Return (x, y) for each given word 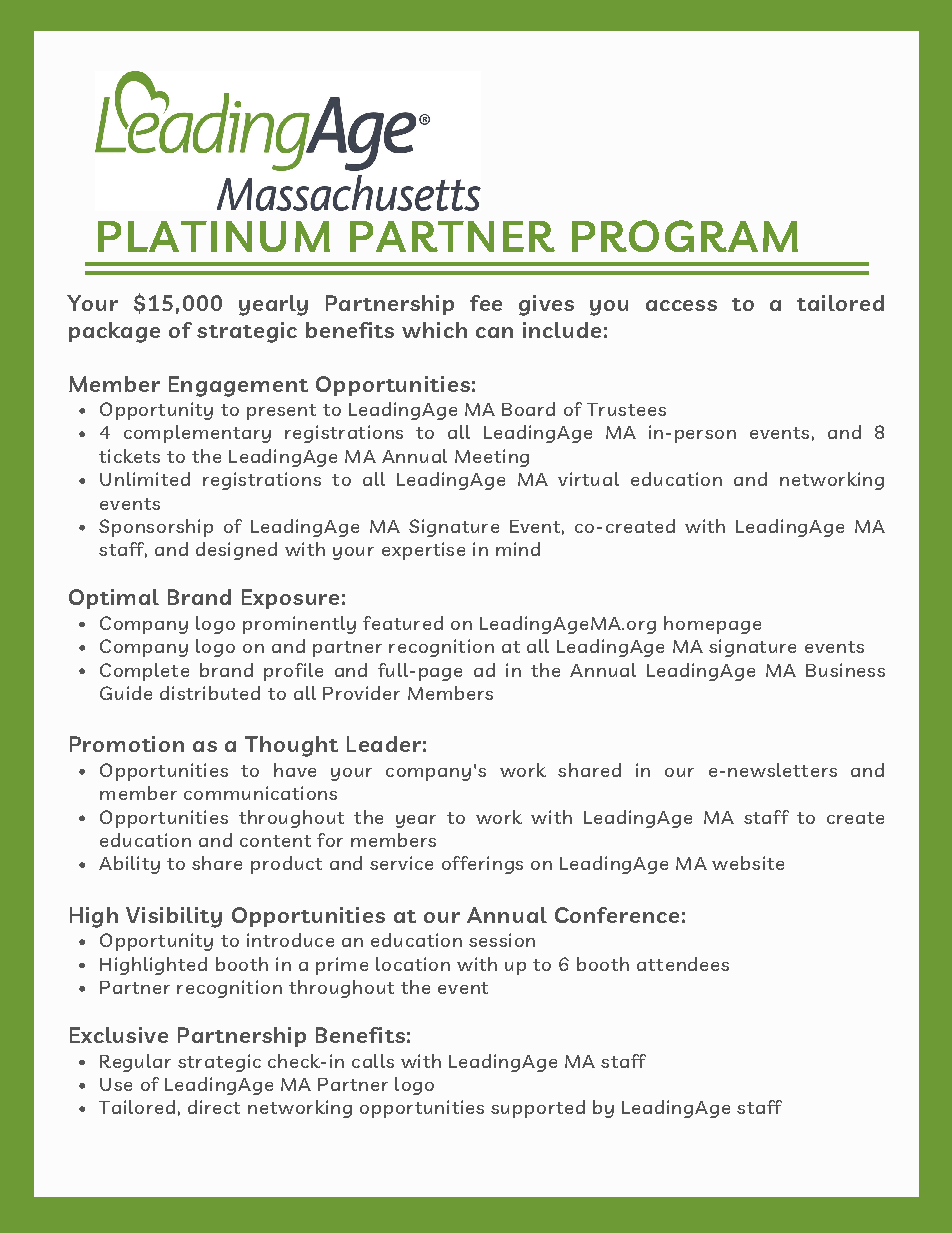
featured (403, 623)
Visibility (174, 917)
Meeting (492, 458)
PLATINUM (214, 236)
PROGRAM (685, 236)
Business (845, 670)
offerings (482, 865)
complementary (197, 434)
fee (486, 303)
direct (214, 1107)
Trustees (626, 409)
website (748, 863)
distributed (210, 693)
